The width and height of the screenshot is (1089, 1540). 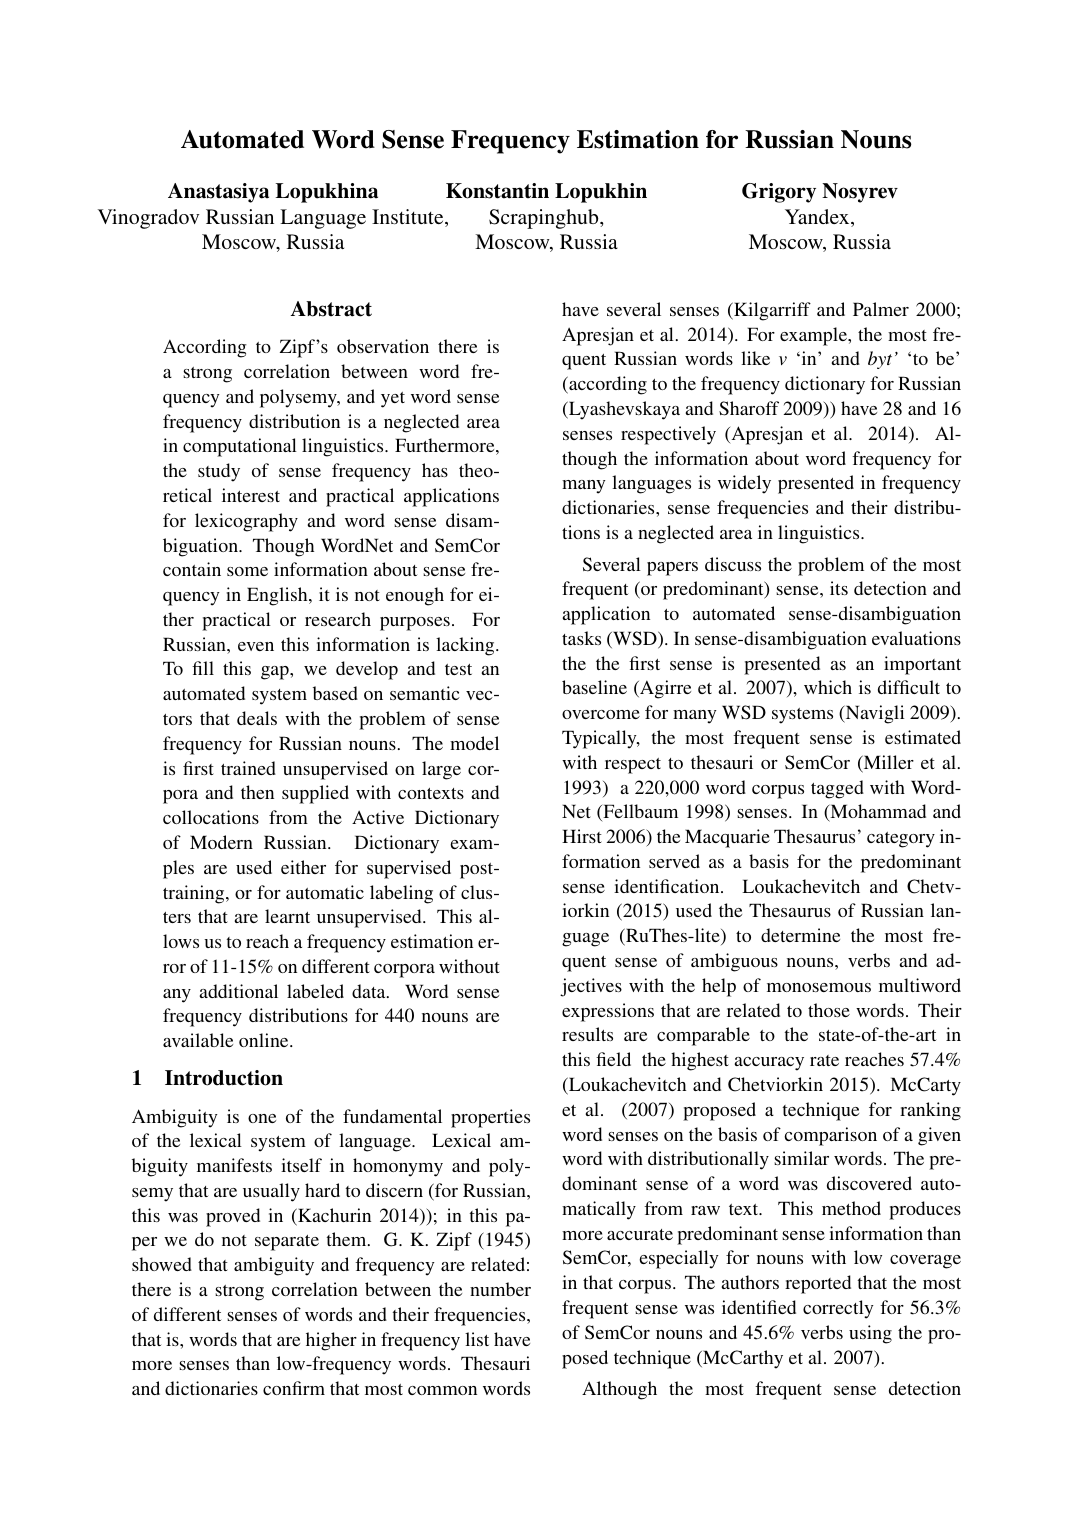 I want to click on those, so click(x=829, y=1010).
